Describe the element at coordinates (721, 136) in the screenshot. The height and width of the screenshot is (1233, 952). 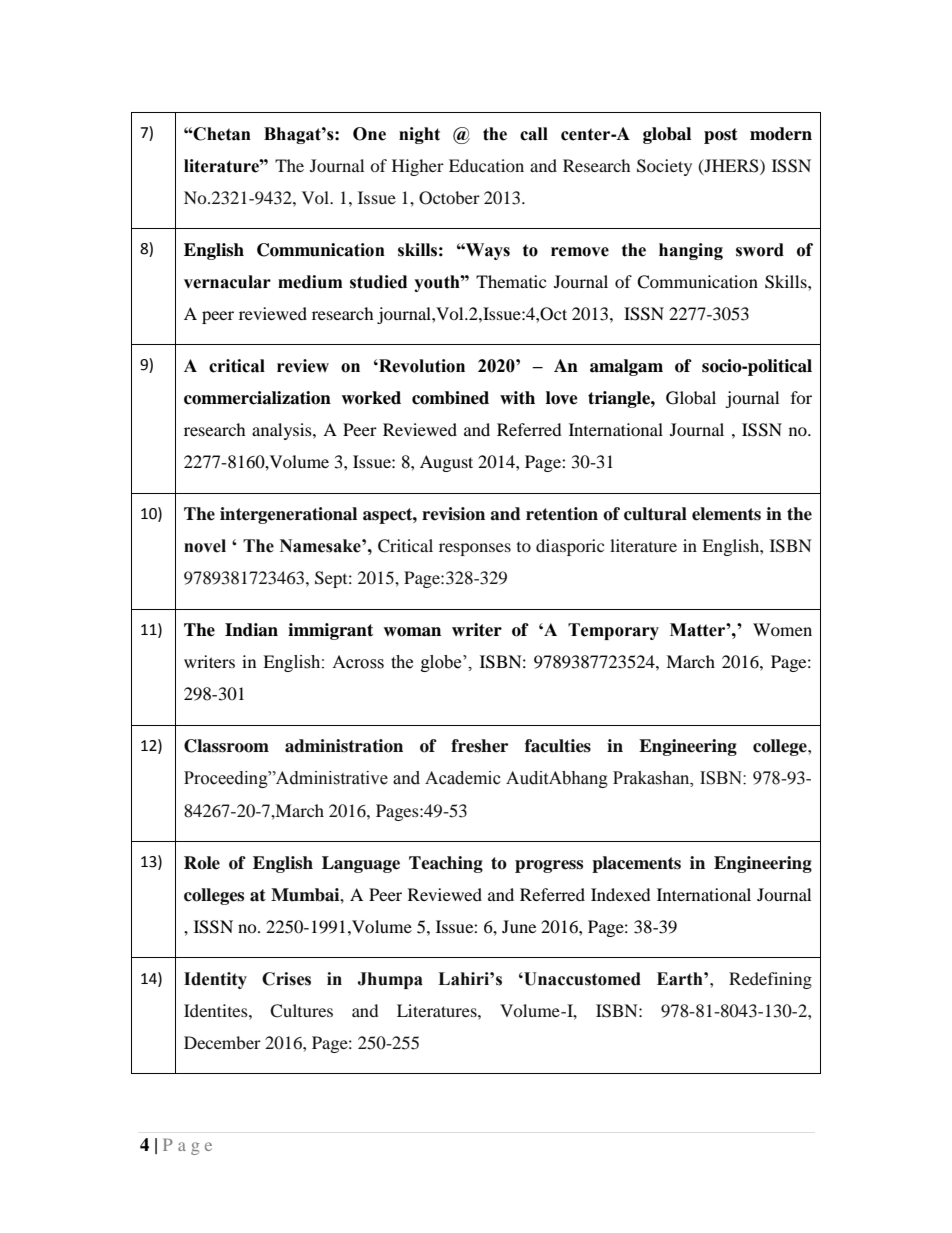
I see `post` at that location.
